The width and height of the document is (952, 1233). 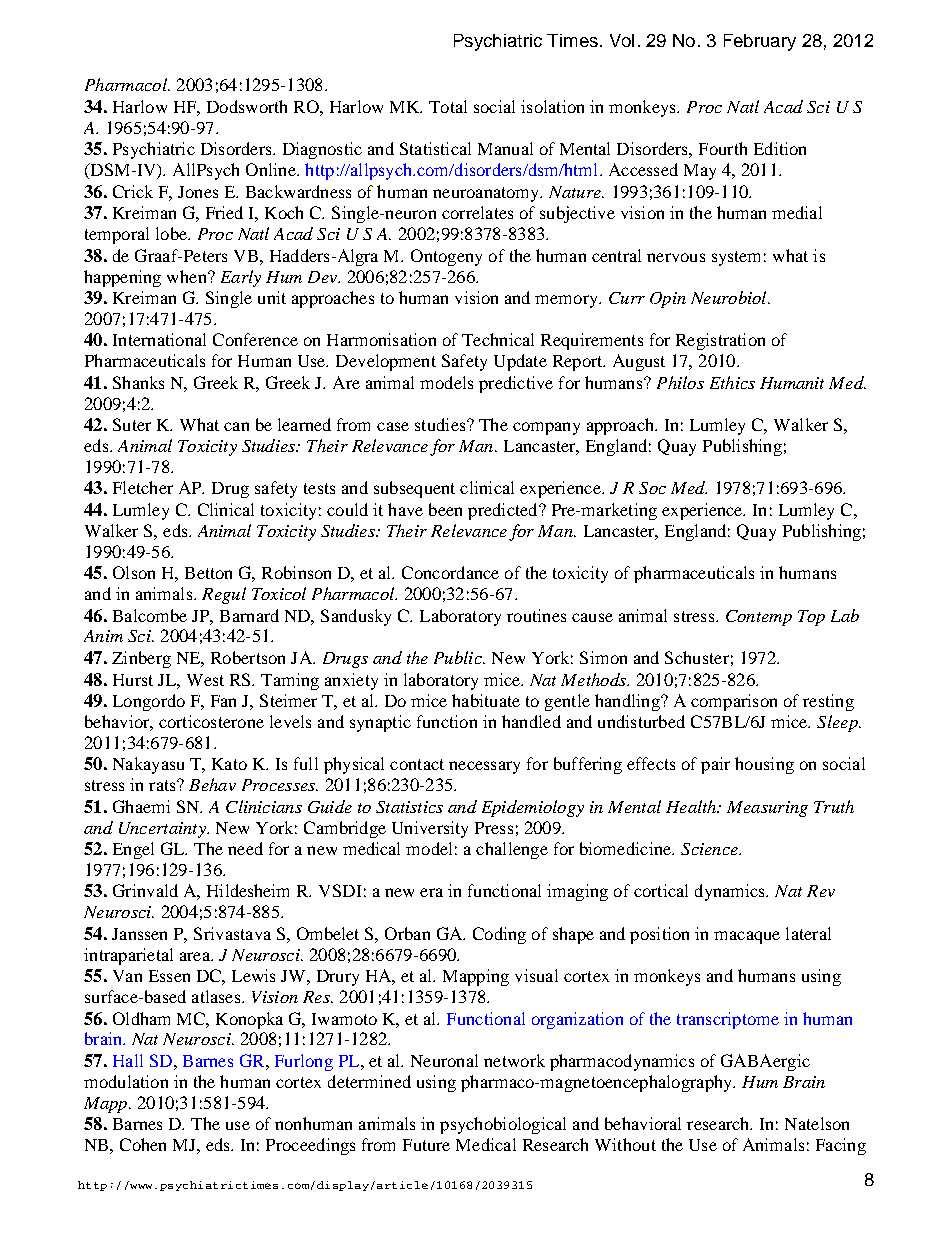 What do you see at coordinates (448, 106) in the document?
I see `Total` at bounding box center [448, 106].
